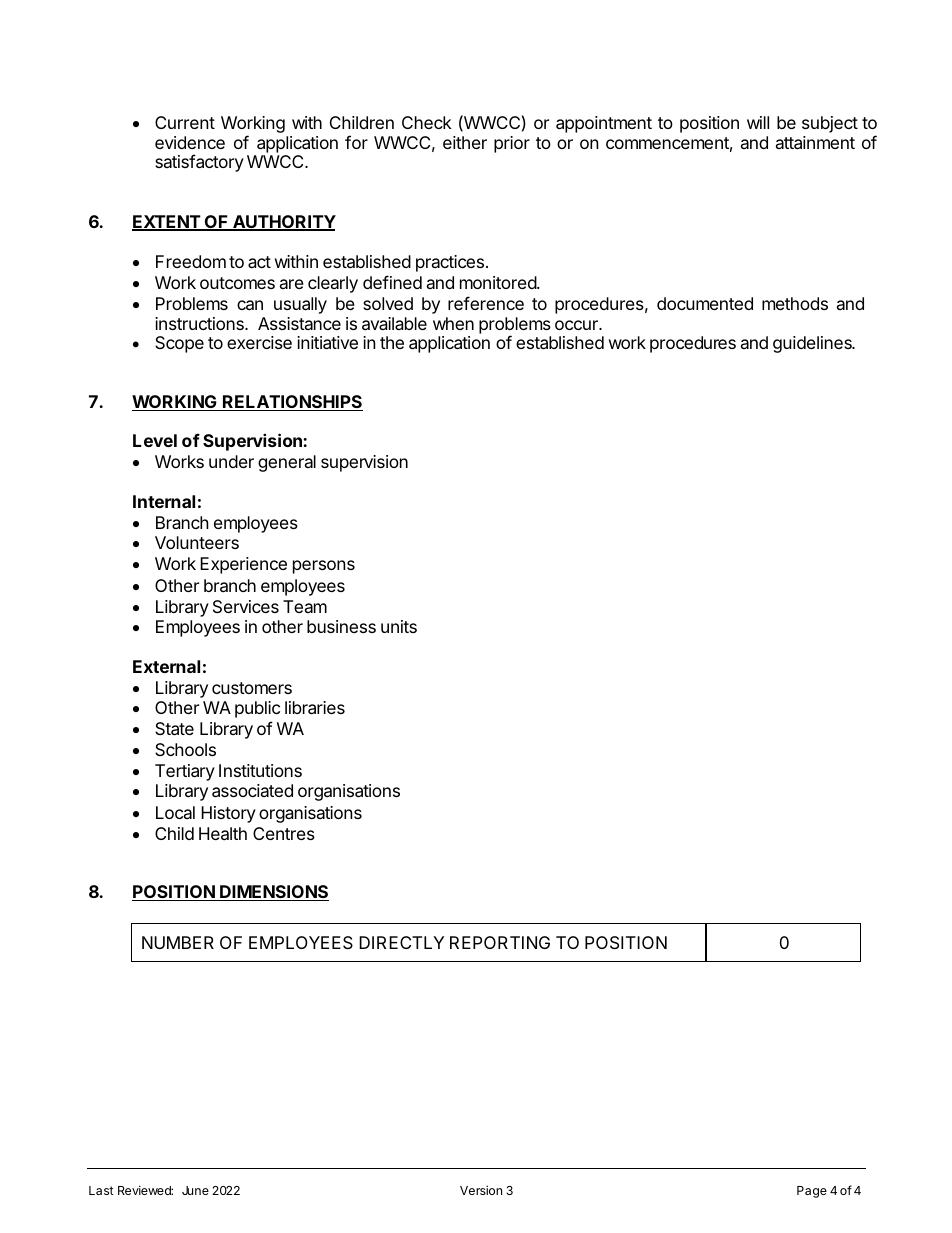 The height and width of the screenshot is (1233, 952). I want to click on units, so click(399, 626).
